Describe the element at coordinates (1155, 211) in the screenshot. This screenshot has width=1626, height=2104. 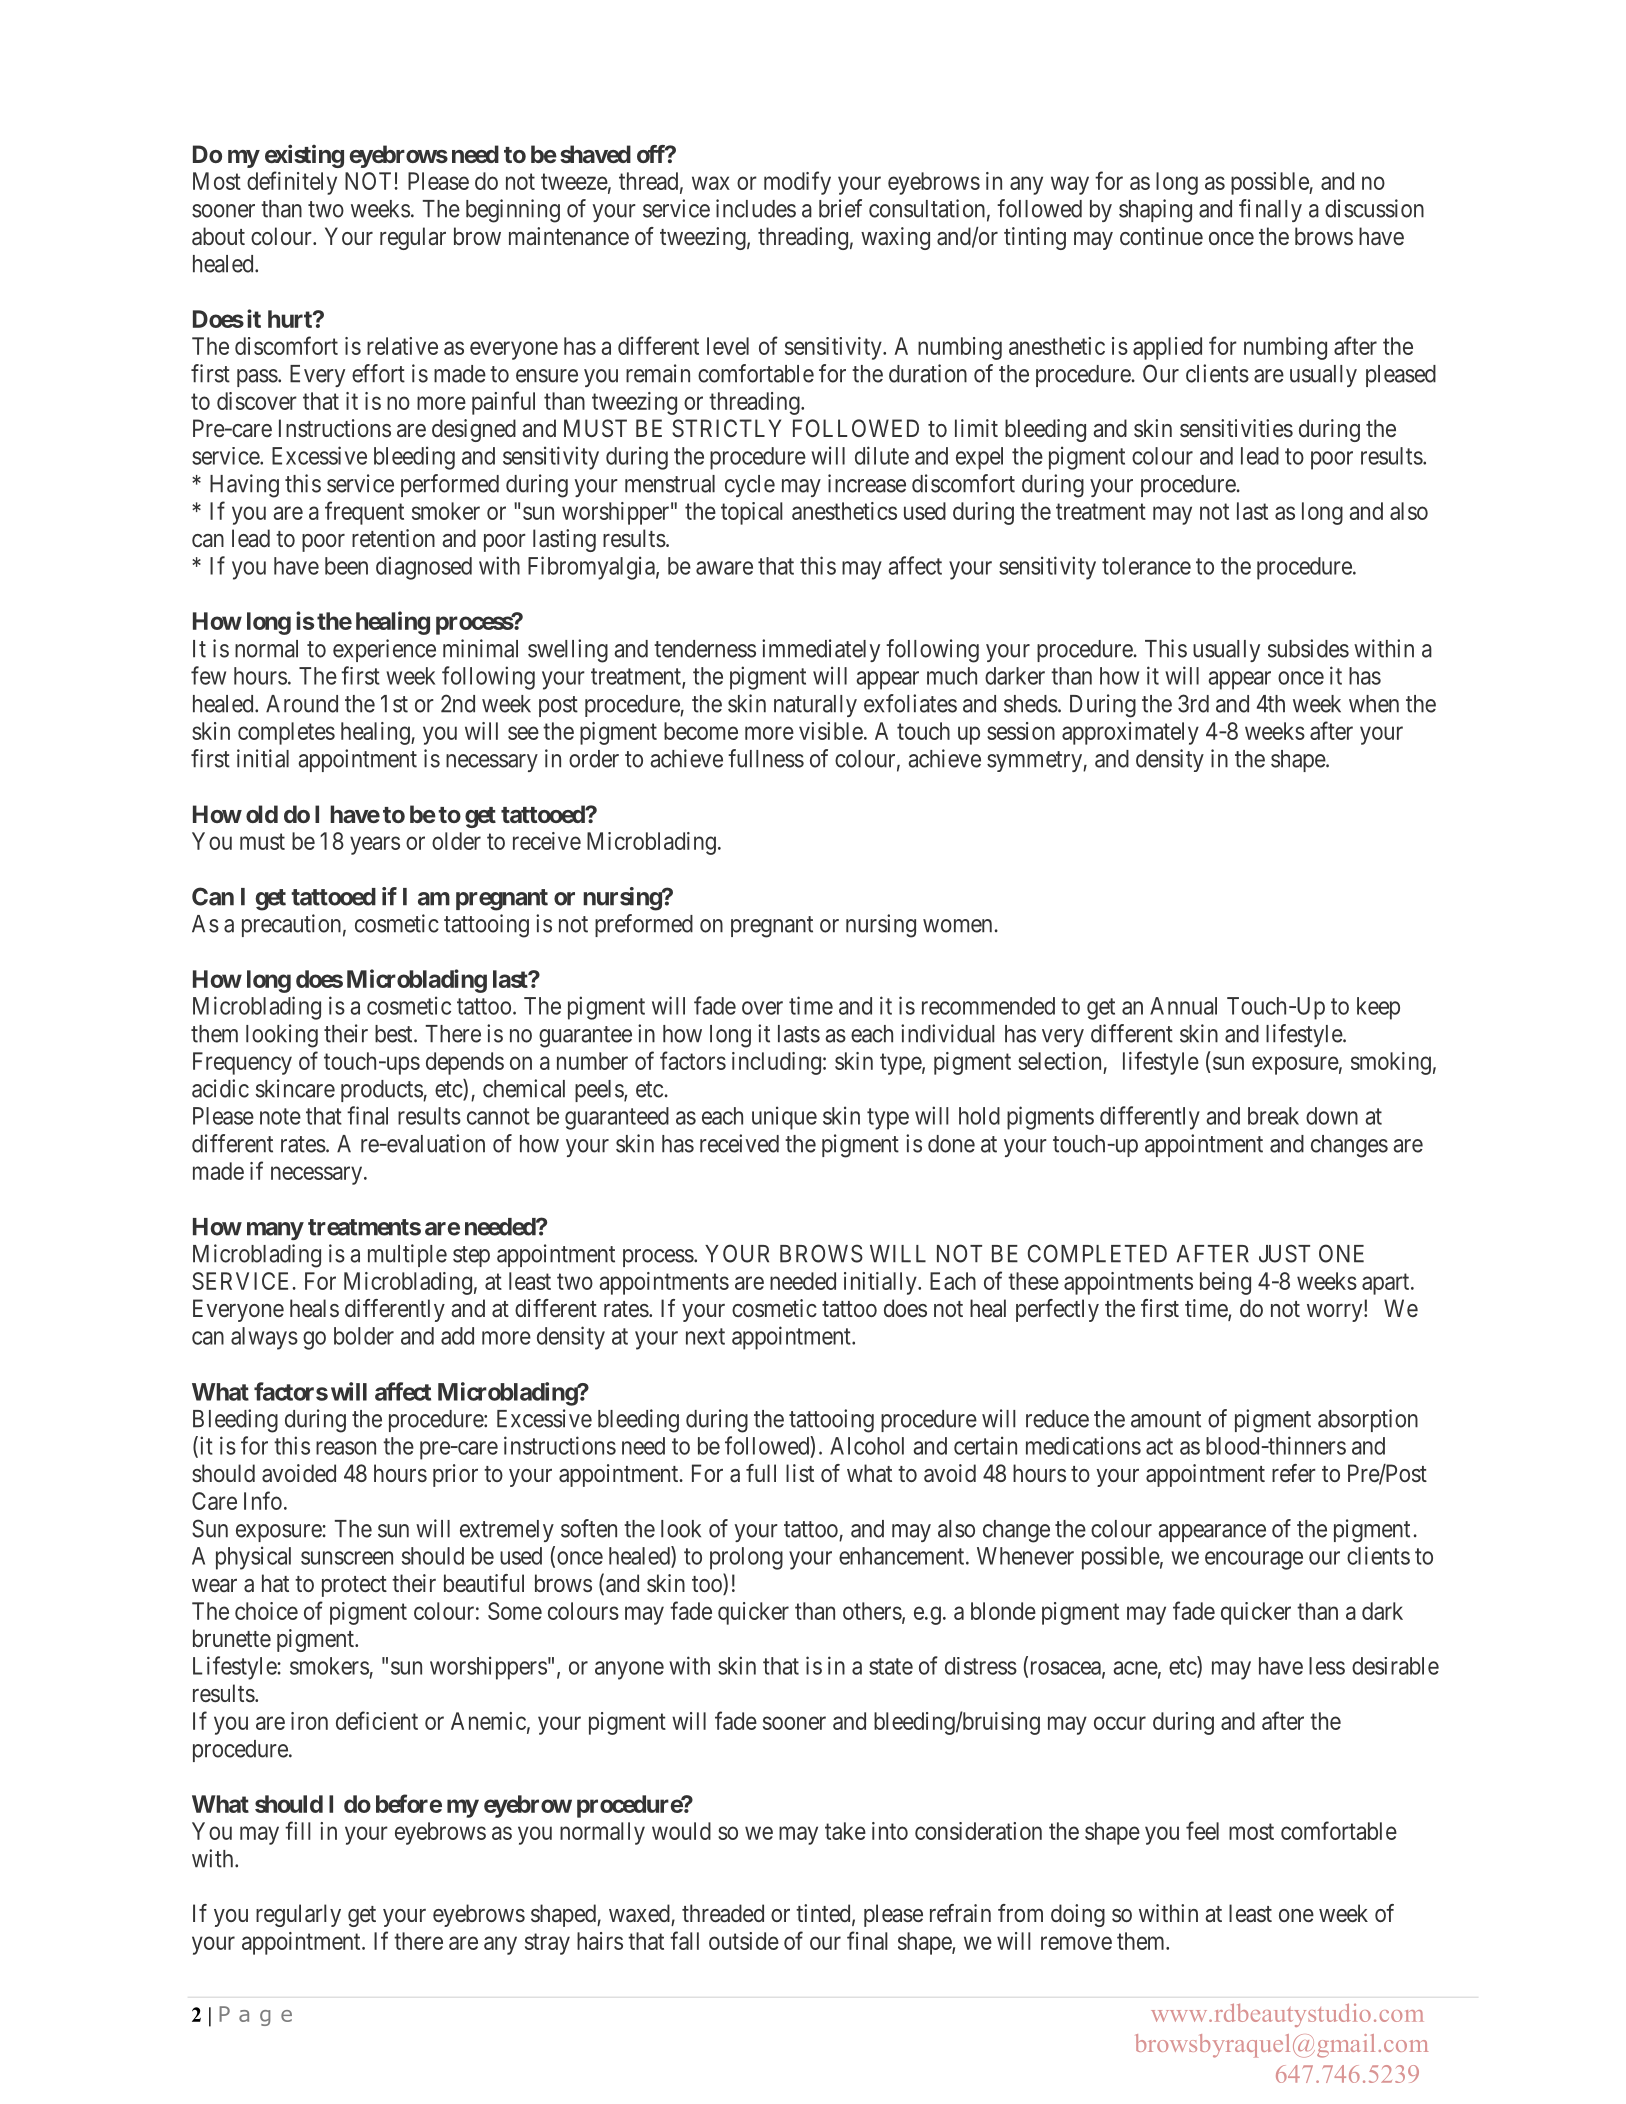
I see `shaping` at that location.
